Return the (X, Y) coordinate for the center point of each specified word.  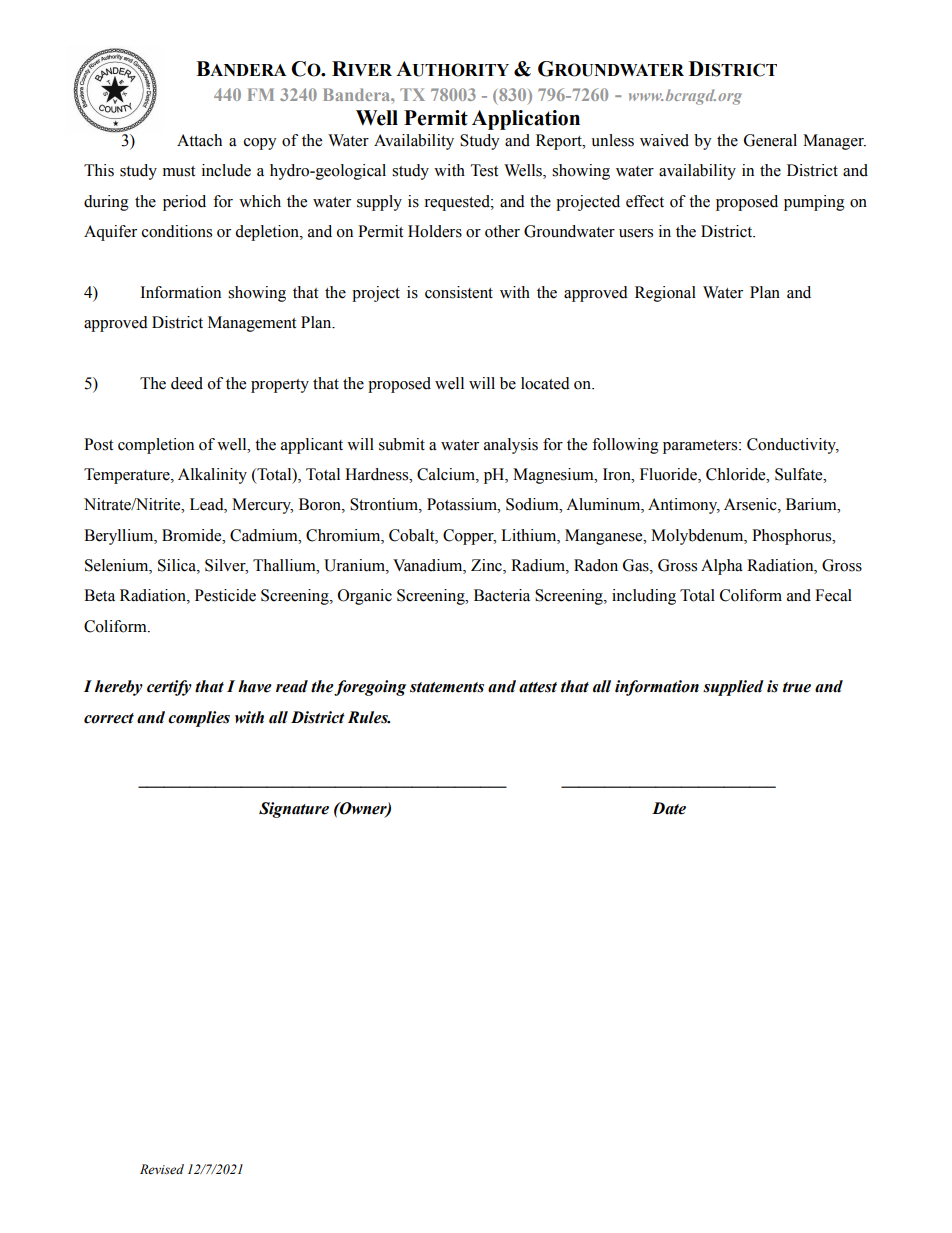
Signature (294, 810)
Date (669, 808)
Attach (199, 140)
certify (169, 688)
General (770, 140)
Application (526, 120)
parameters (701, 447)
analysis (511, 446)
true (797, 687)
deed (187, 383)
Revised (162, 1169)
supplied (733, 688)
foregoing (370, 688)
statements (447, 687)
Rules (369, 717)
